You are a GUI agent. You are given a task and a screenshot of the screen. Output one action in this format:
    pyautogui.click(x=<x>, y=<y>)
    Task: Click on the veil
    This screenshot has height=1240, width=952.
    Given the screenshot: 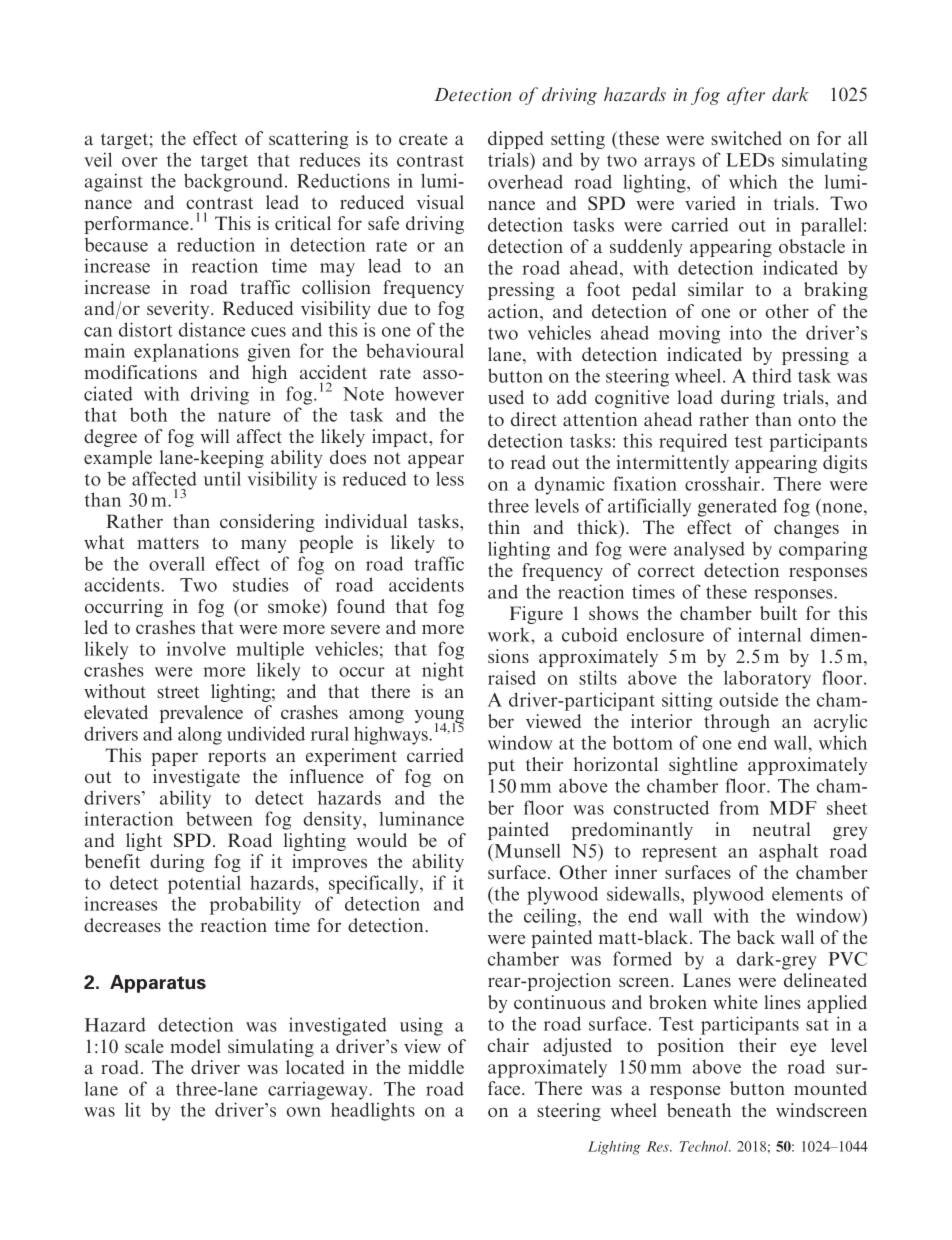 What is the action you would take?
    pyautogui.click(x=98, y=159)
